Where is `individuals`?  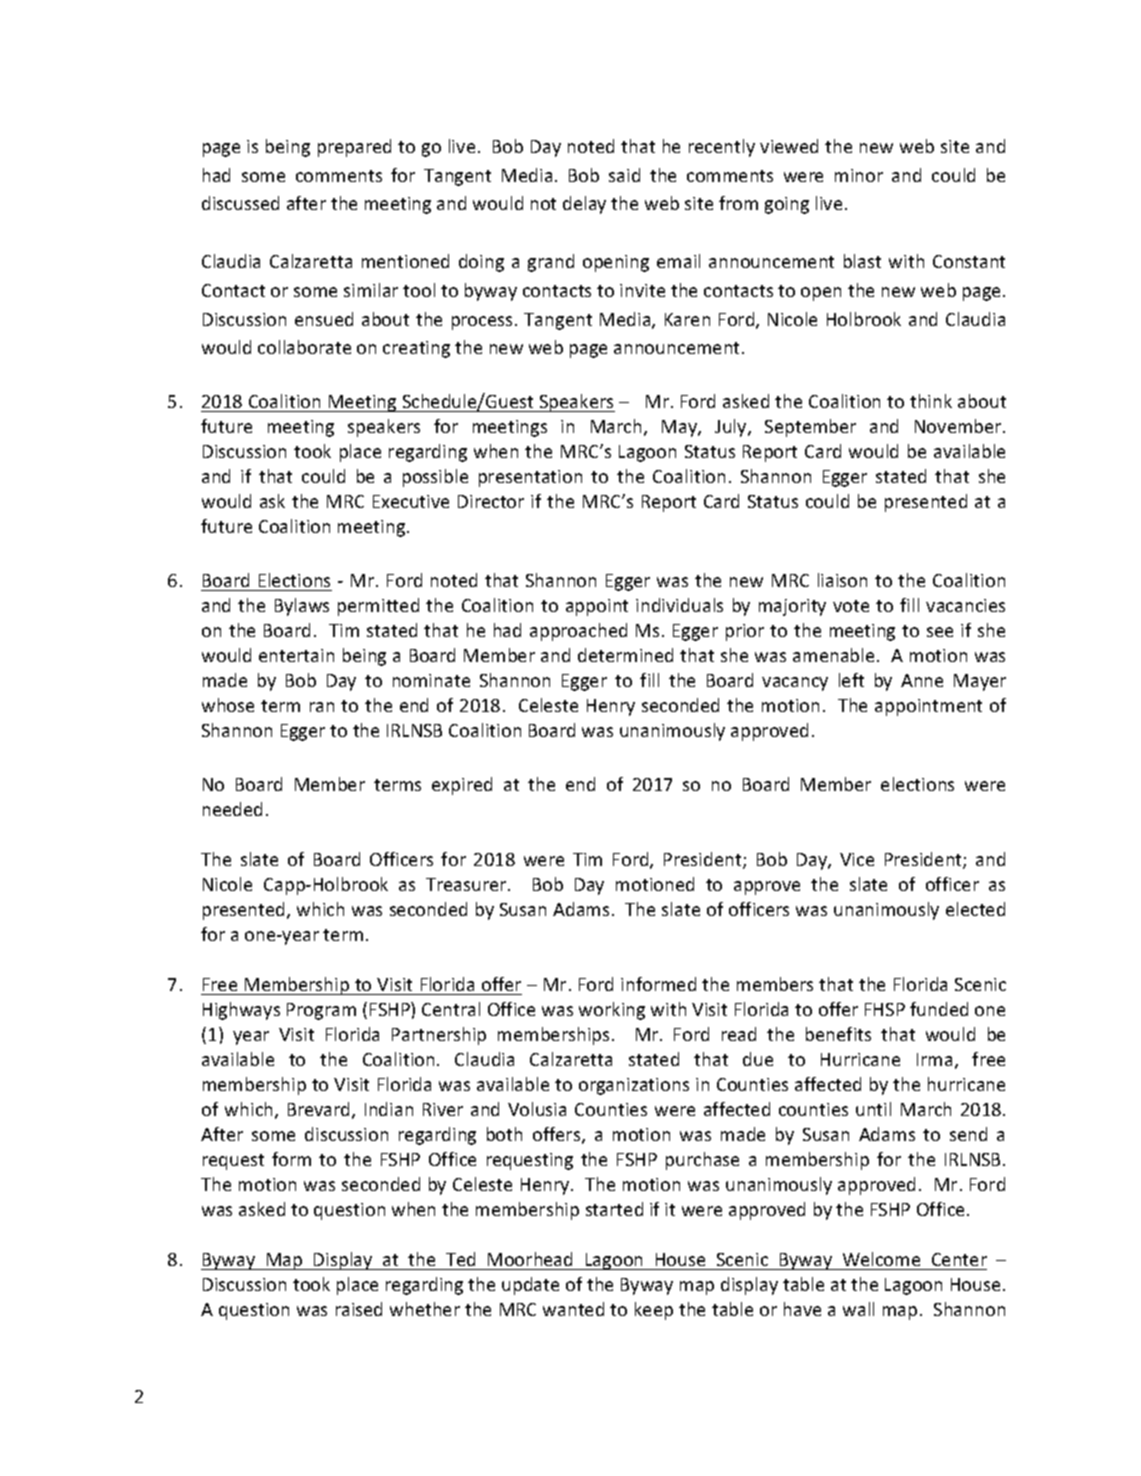 individuals is located at coordinates (679, 605).
